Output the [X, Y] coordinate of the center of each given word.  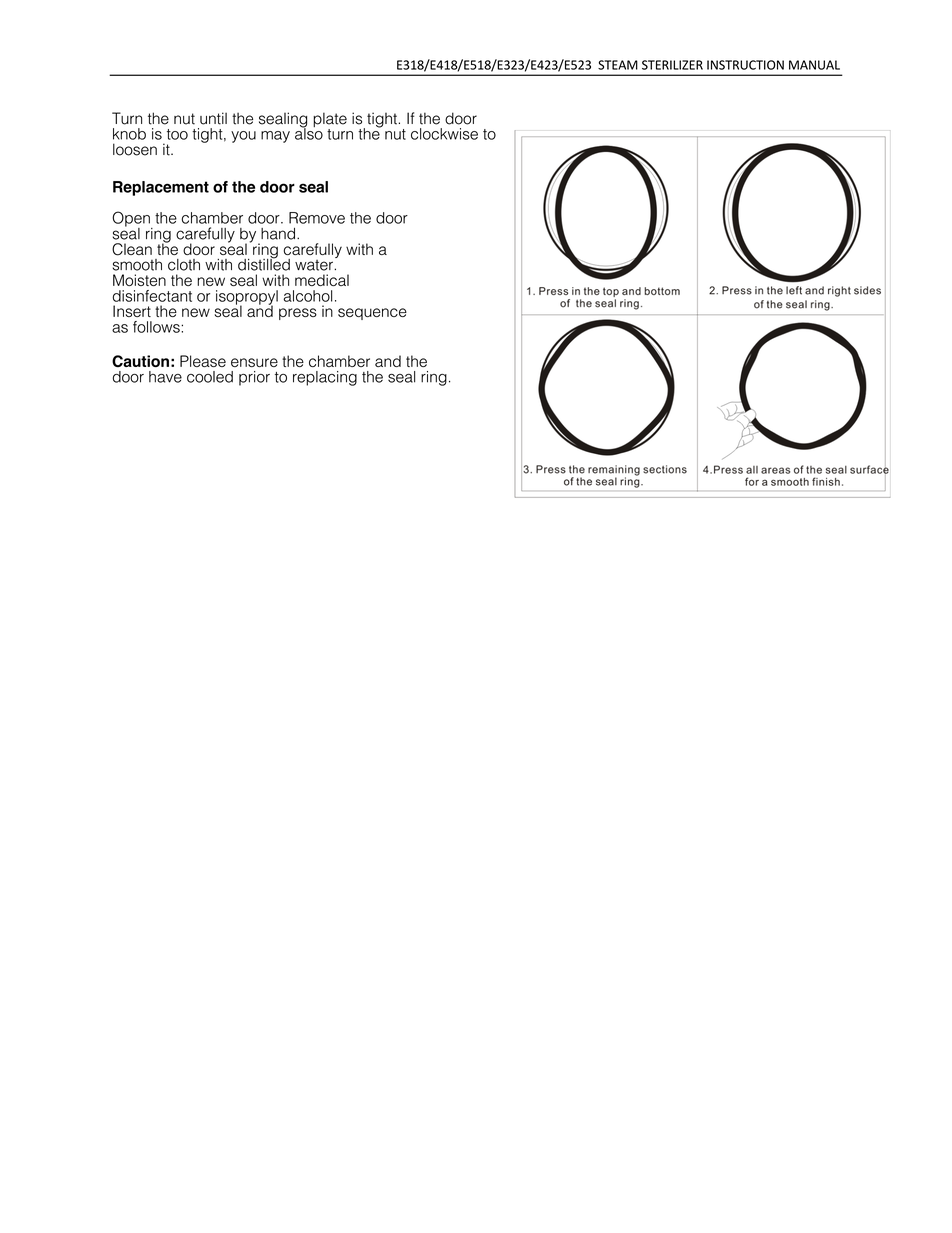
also [309, 133]
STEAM [618, 65]
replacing [325, 378]
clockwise [444, 134]
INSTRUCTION [745, 65]
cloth [184, 265]
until [213, 118]
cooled [210, 377]
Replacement [161, 188]
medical [322, 280]
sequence [372, 314]
